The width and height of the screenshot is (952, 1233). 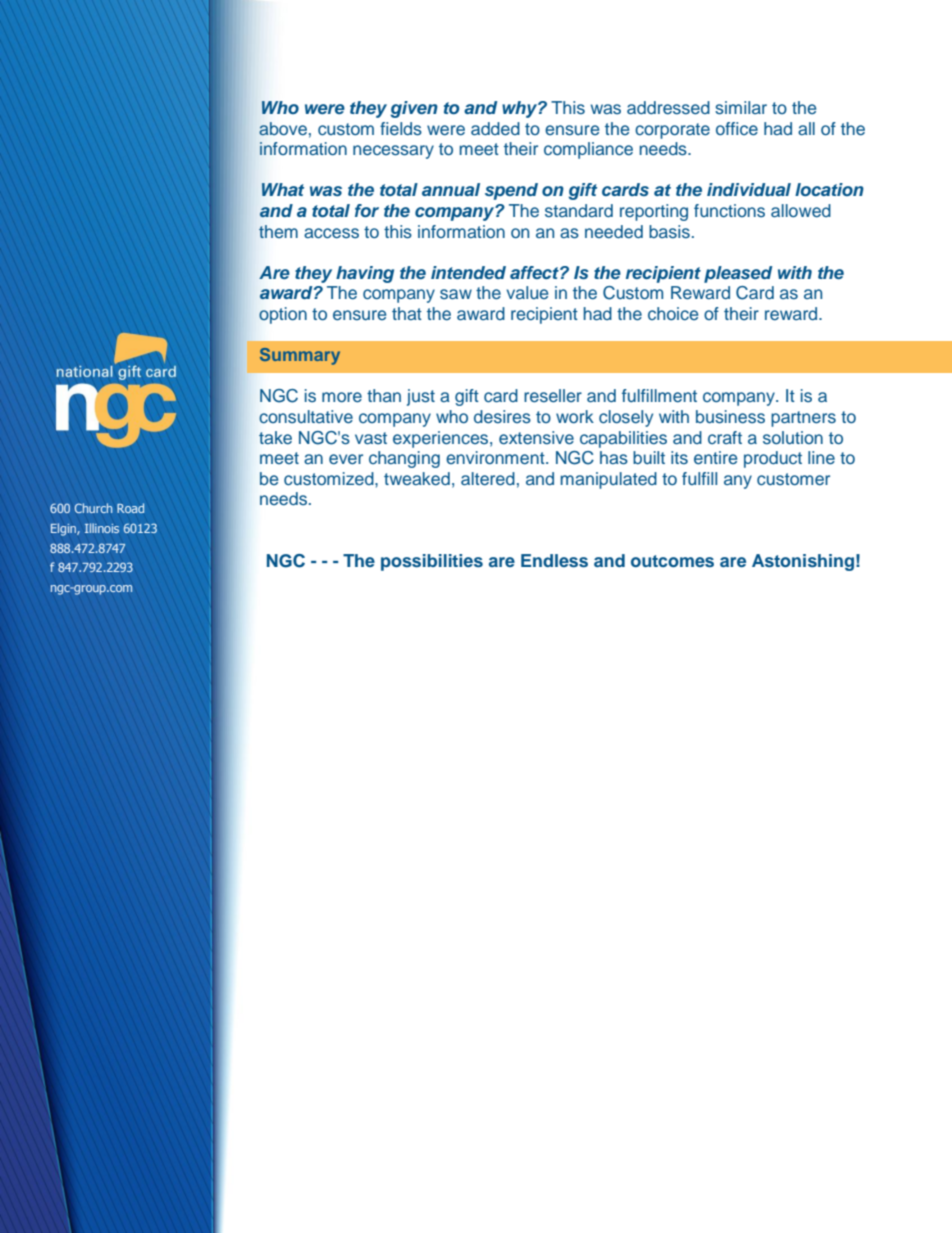 I want to click on take, so click(x=275, y=437).
